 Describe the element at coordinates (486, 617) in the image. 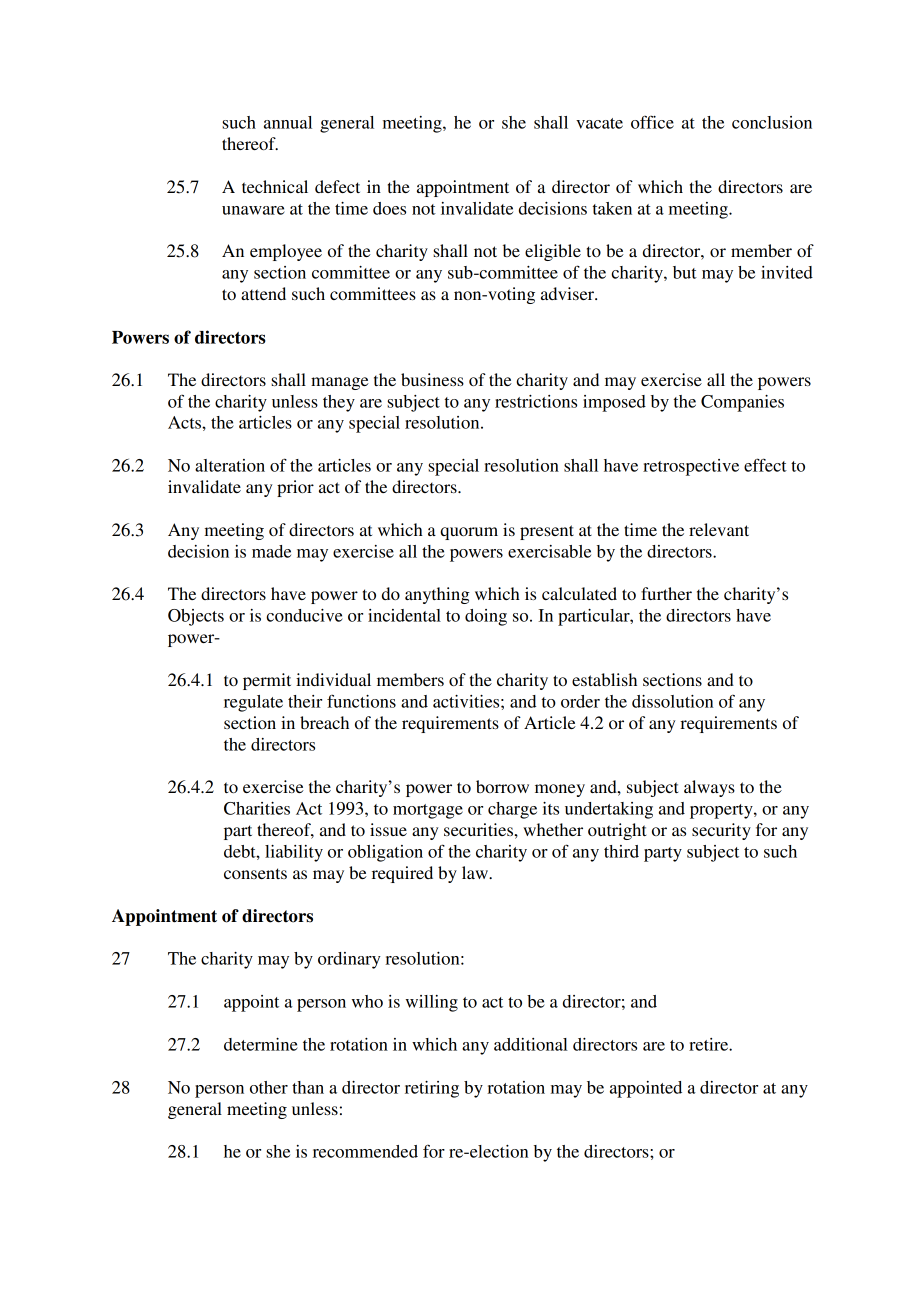

I see `doing` at that location.
